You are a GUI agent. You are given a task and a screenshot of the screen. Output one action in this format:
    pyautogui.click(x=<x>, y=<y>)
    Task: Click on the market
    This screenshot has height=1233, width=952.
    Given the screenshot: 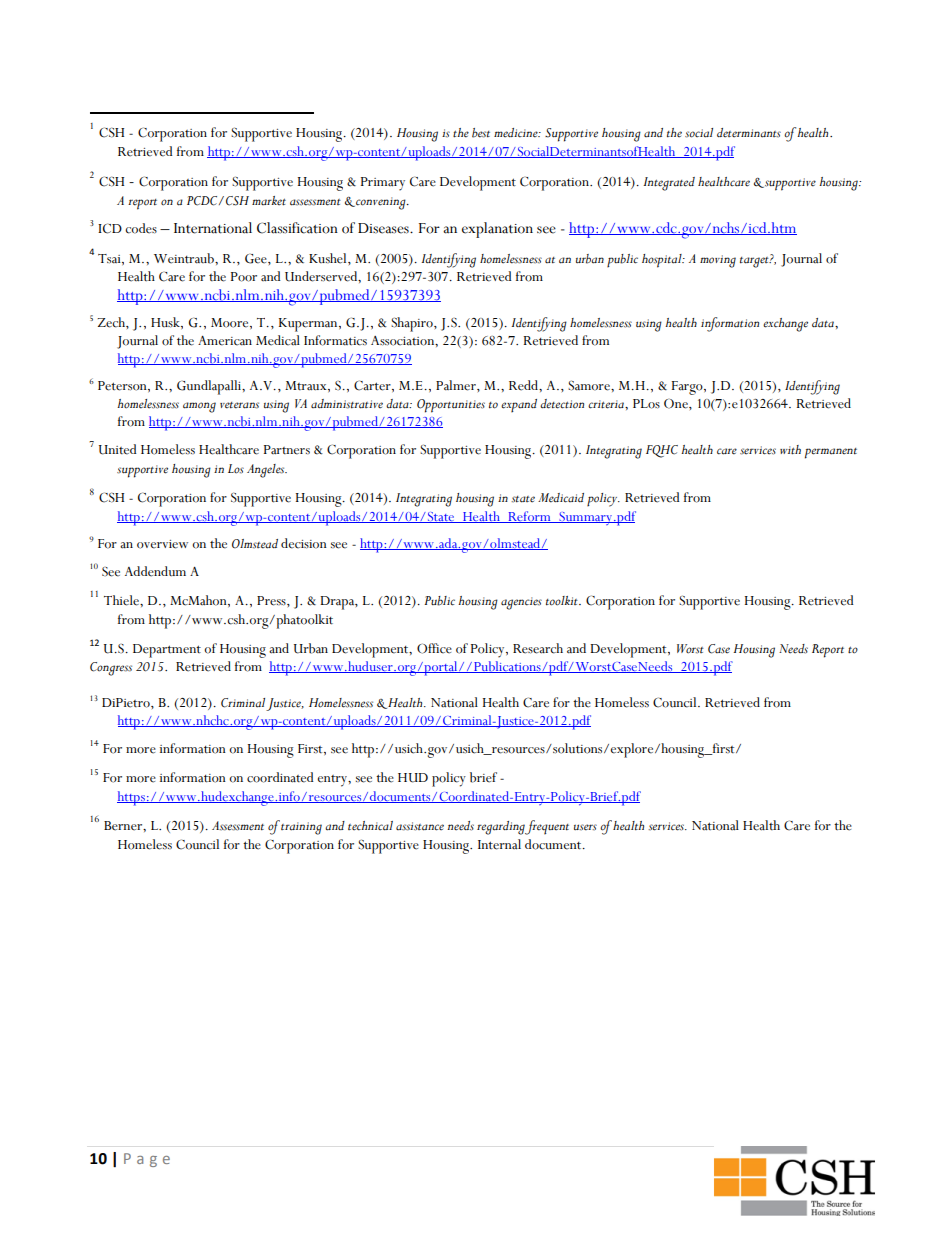 What is the action you would take?
    pyautogui.click(x=269, y=201)
